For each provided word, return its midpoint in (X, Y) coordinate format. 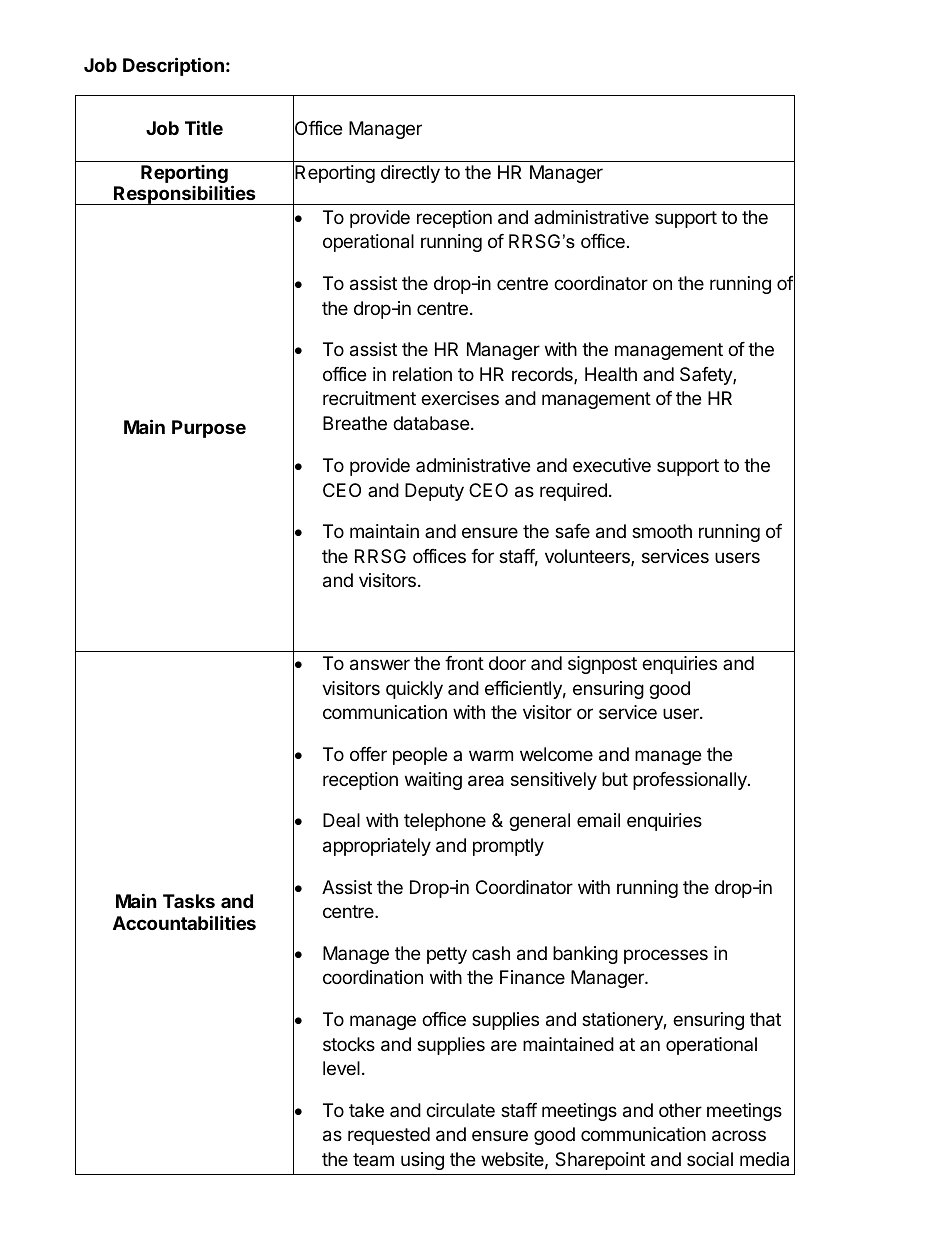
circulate (460, 1110)
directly (410, 174)
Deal (341, 820)
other (680, 1110)
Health (611, 374)
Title (204, 127)
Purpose (209, 429)
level (341, 1068)
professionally (691, 781)
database (431, 423)
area (486, 781)
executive (612, 465)
